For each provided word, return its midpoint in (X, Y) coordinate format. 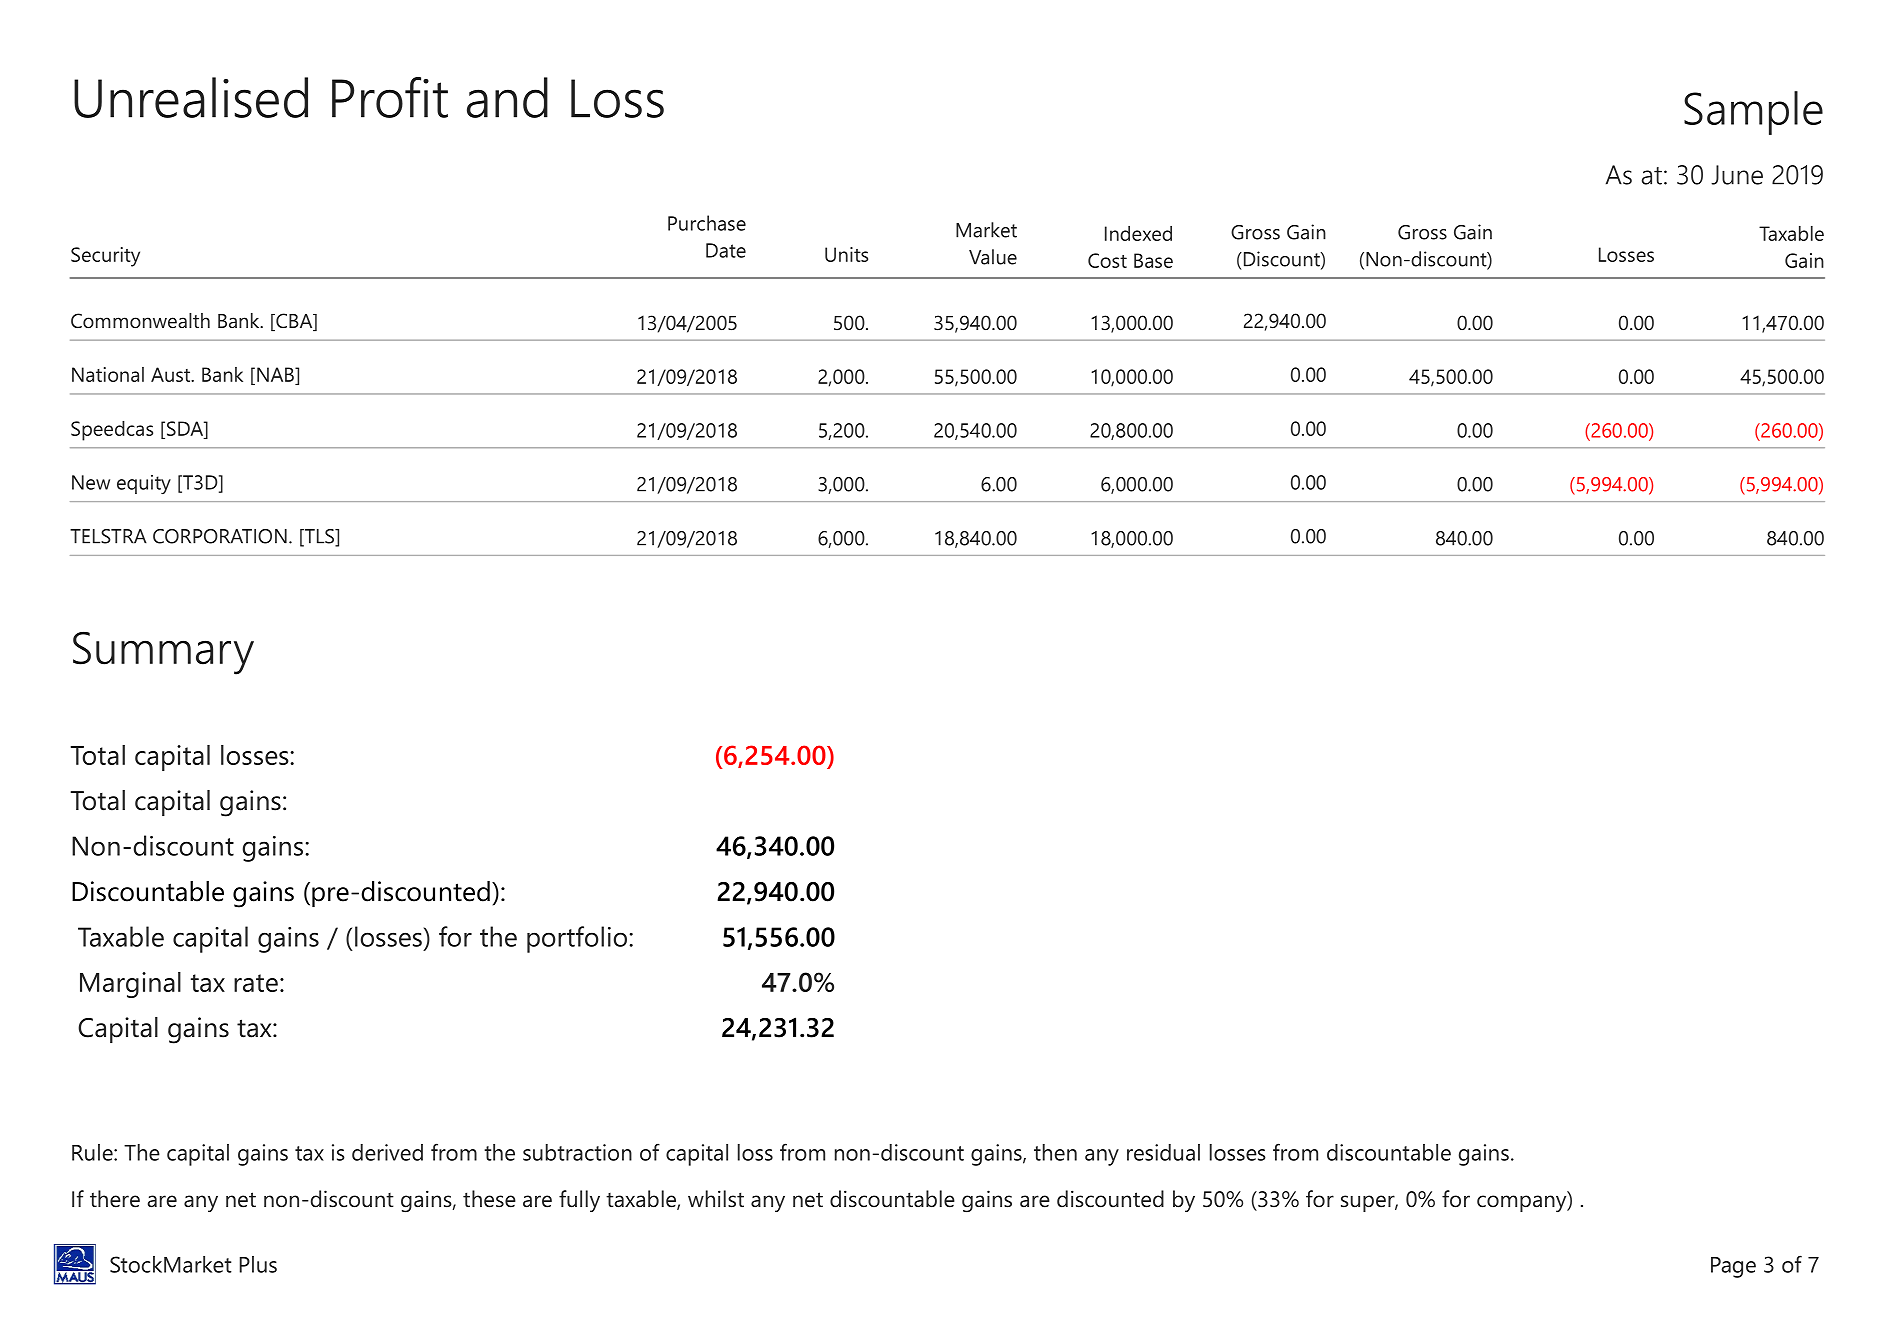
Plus (258, 1264)
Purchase (707, 223)
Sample (1753, 113)
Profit (390, 97)
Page (1733, 1267)
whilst (716, 1199)
